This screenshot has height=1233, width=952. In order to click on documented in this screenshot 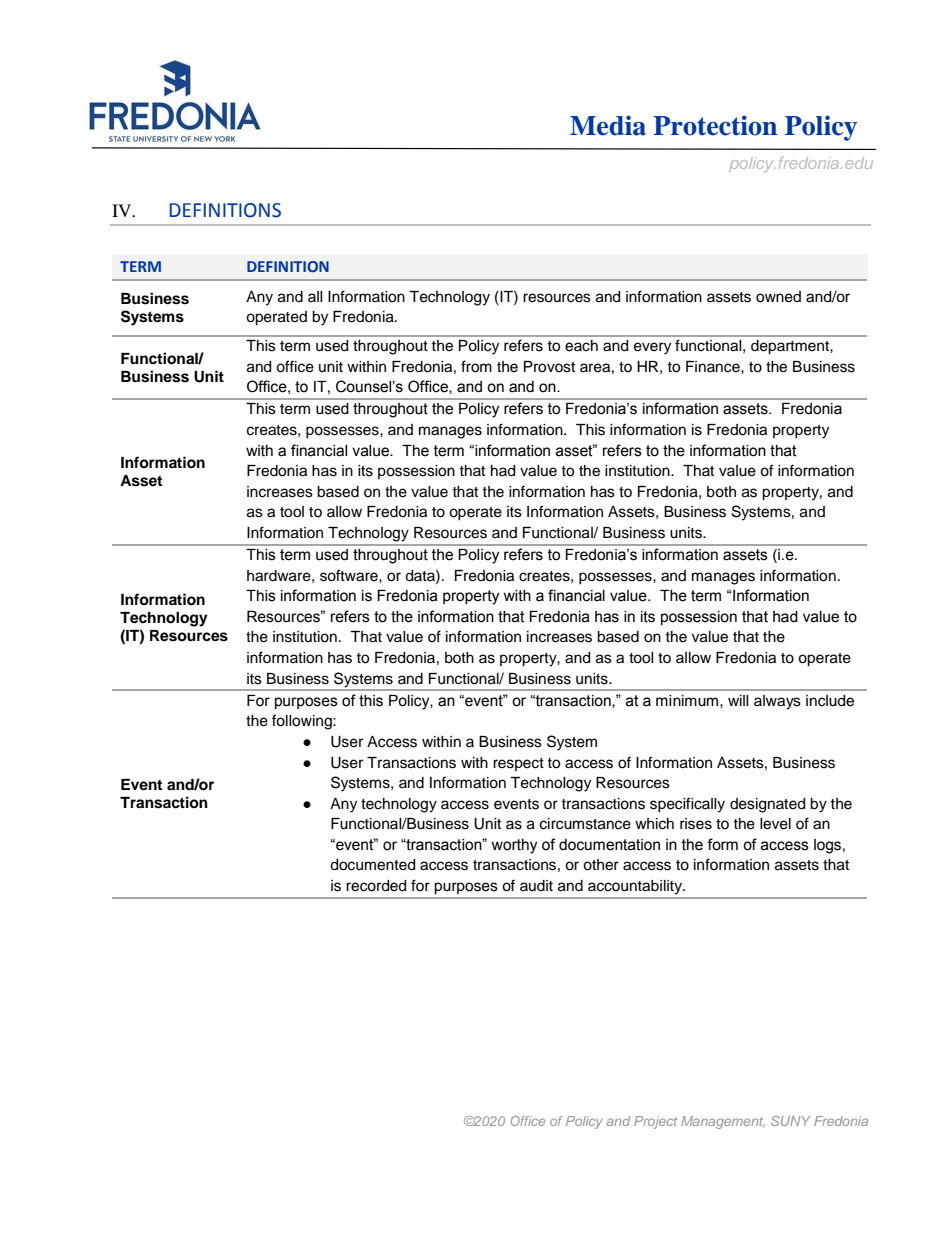, I will do `click(372, 865)`.
